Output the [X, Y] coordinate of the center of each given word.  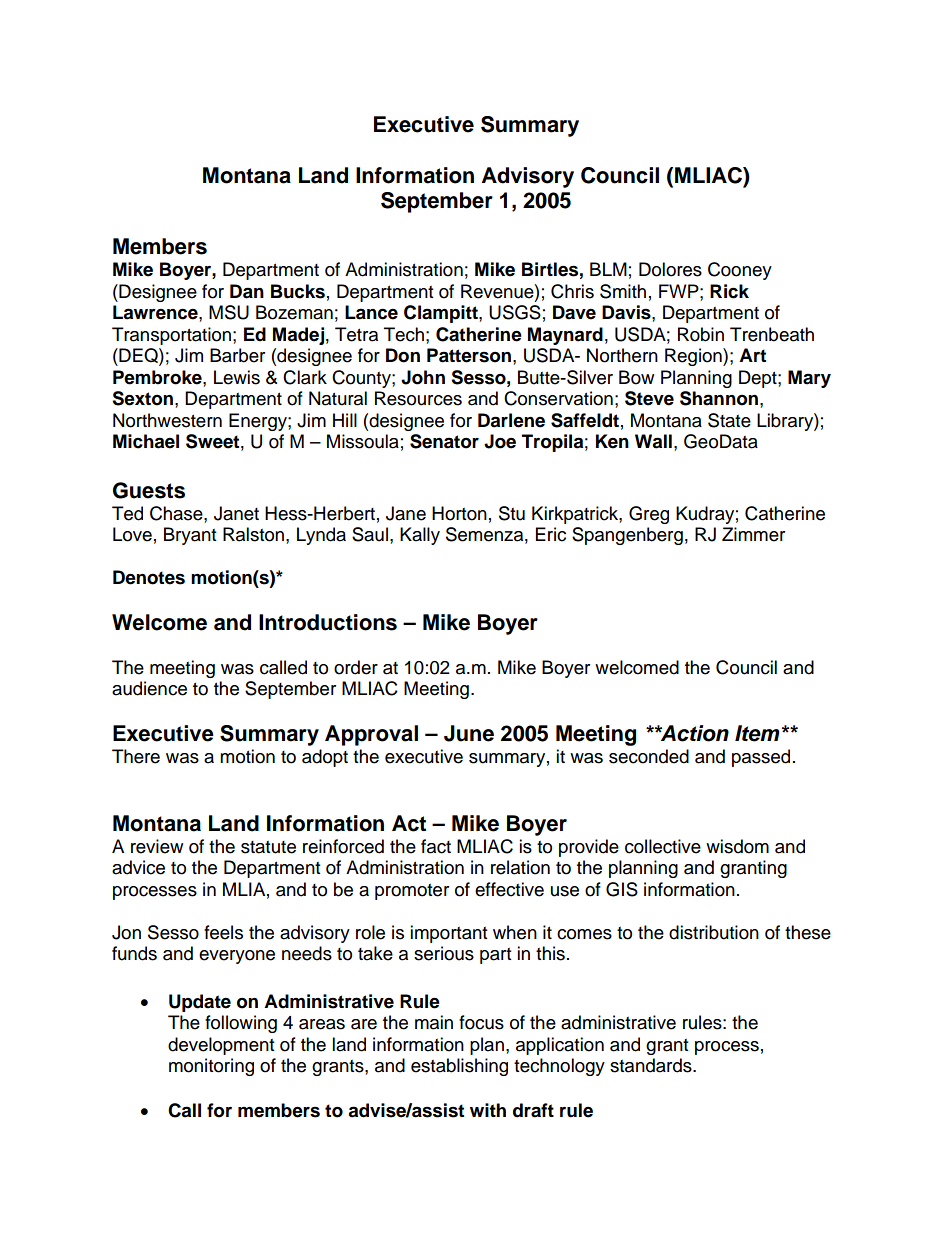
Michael [146, 441]
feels [223, 932]
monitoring [211, 1067]
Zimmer [753, 534]
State [729, 420]
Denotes [149, 577]
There [136, 756]
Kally [420, 536]
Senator [444, 441]
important [448, 934]
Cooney [740, 271]
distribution [714, 932]
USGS [515, 312]
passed [761, 758]
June [469, 733]
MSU [229, 312]
